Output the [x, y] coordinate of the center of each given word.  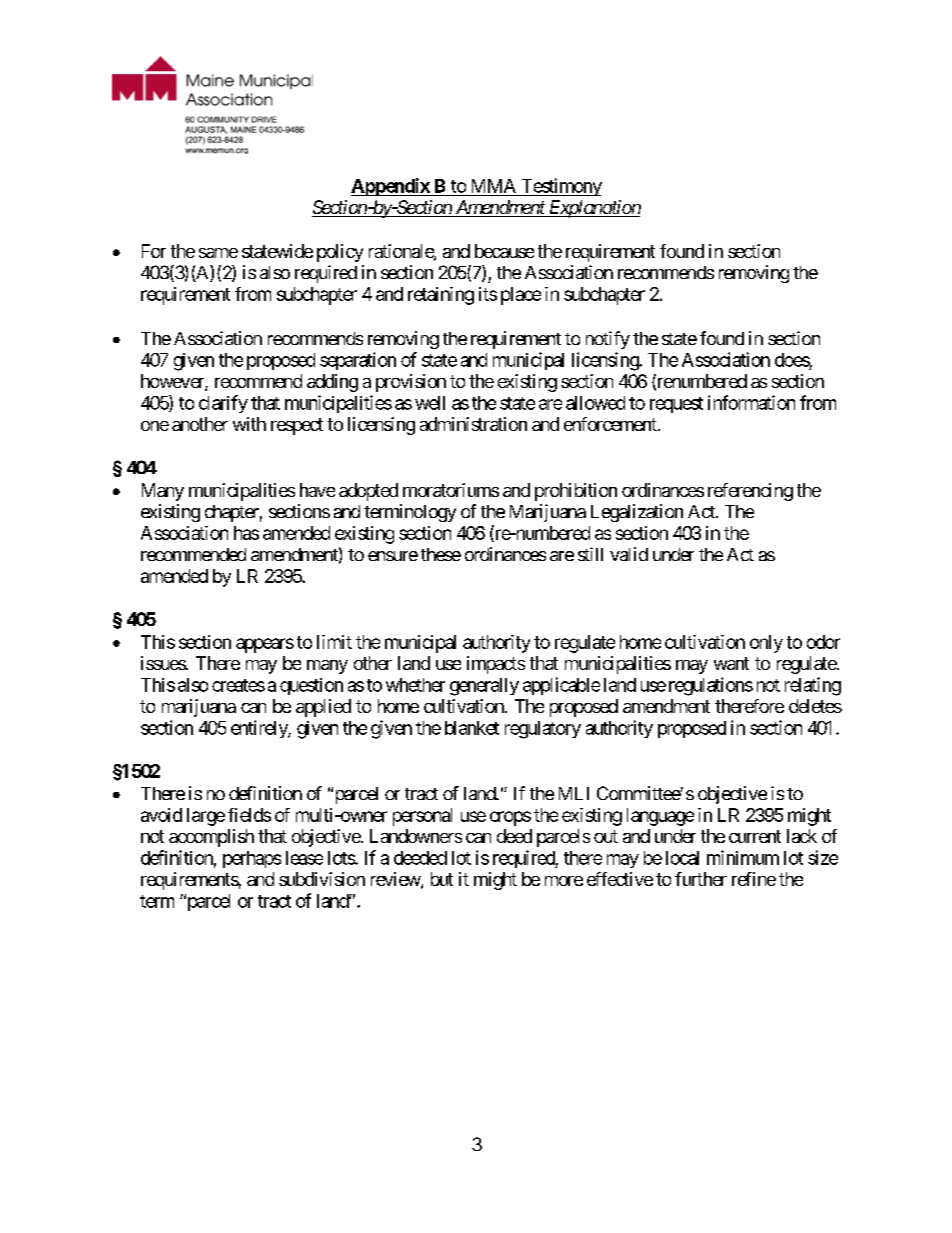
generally [484, 687]
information [751, 402]
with [249, 424]
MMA [494, 186]
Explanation [594, 209]
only [766, 644]
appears [265, 645]
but [442, 879]
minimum [743, 857]
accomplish [211, 838]
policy [340, 253]
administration [473, 424]
